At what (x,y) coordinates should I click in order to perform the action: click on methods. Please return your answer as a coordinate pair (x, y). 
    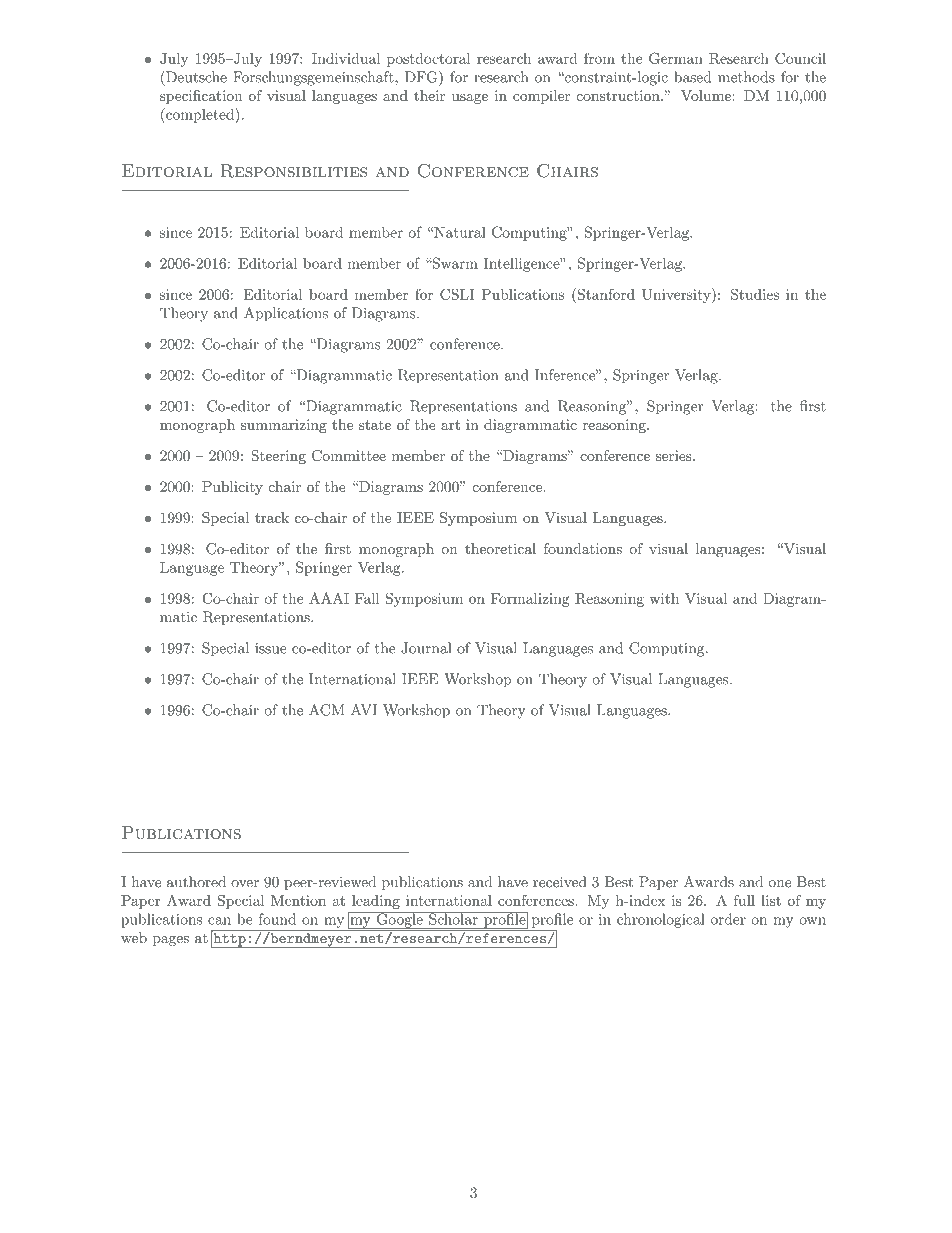
    Looking at the image, I should click on (746, 77).
